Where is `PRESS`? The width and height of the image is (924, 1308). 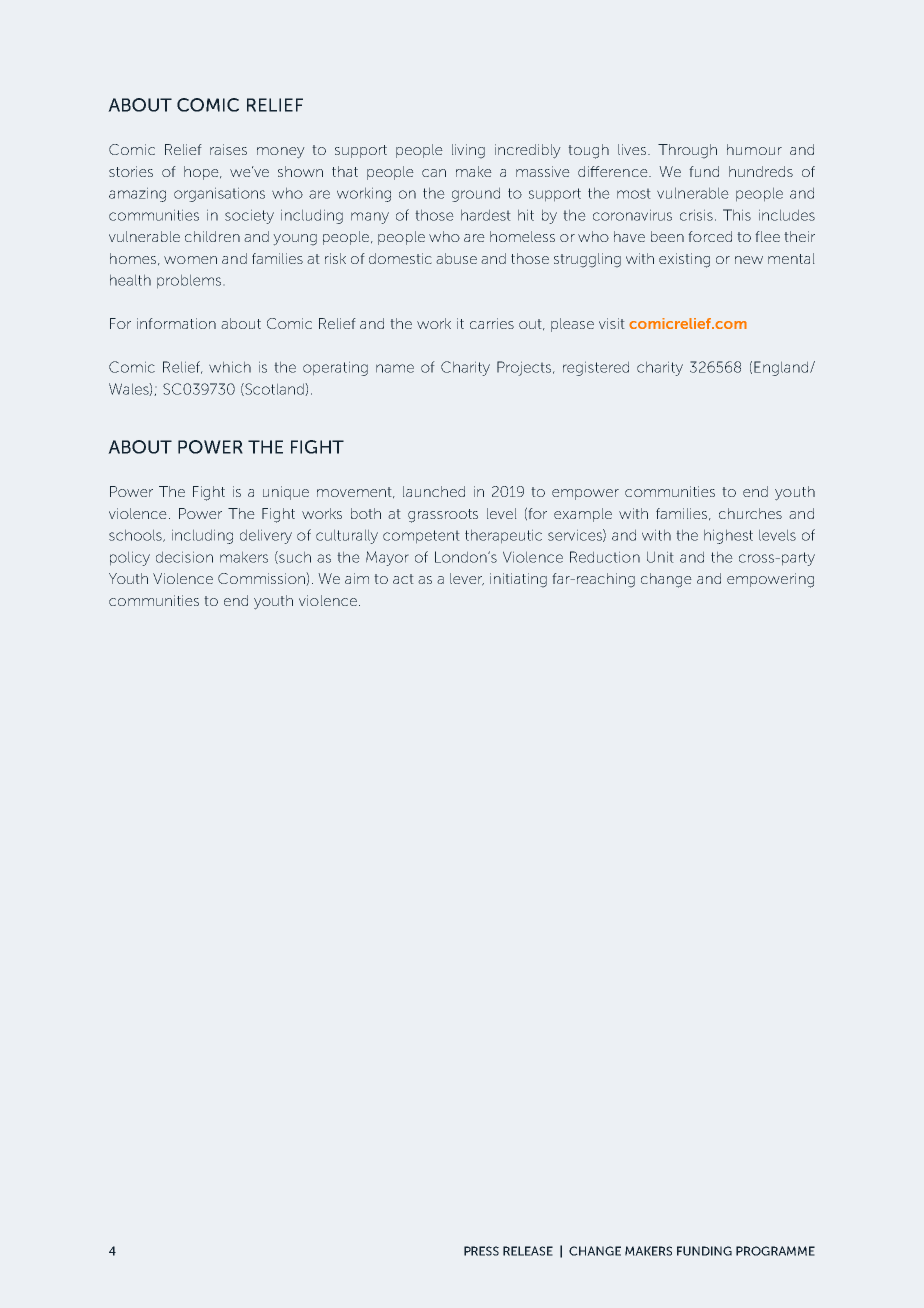
PRESS is located at coordinates (481, 1251).
